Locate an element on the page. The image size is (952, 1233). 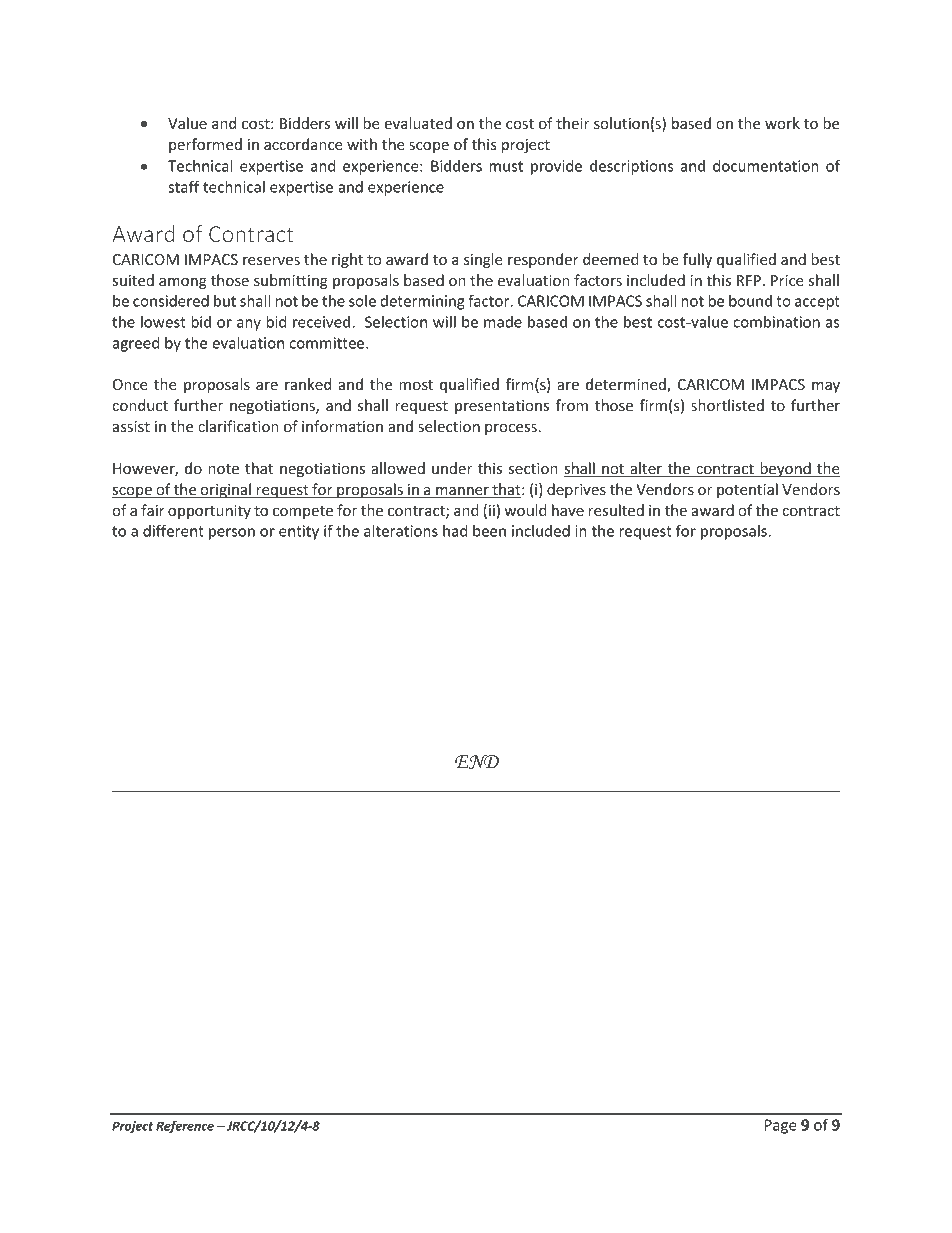
been is located at coordinates (489, 531).
